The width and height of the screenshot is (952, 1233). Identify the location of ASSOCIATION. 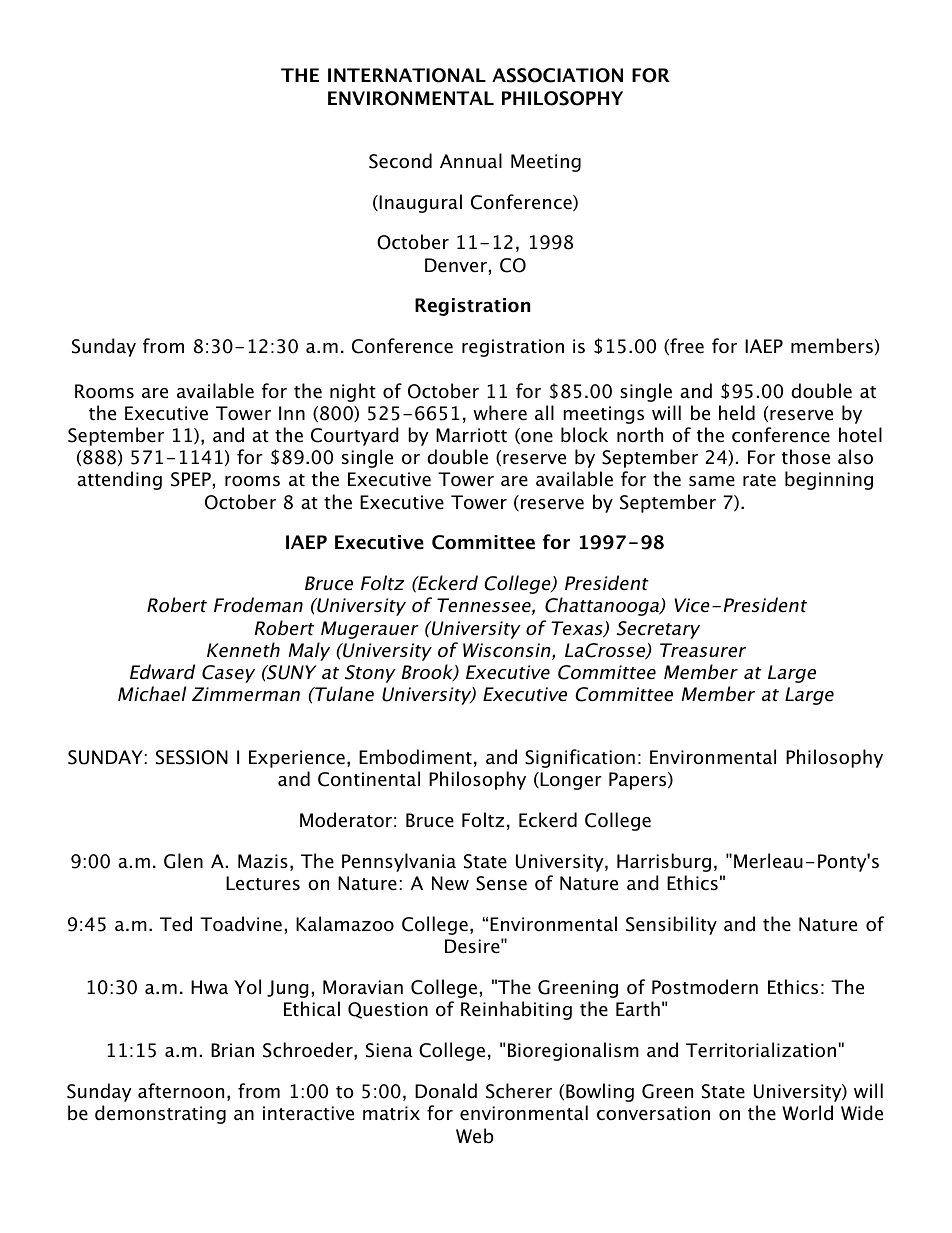
(557, 75).
